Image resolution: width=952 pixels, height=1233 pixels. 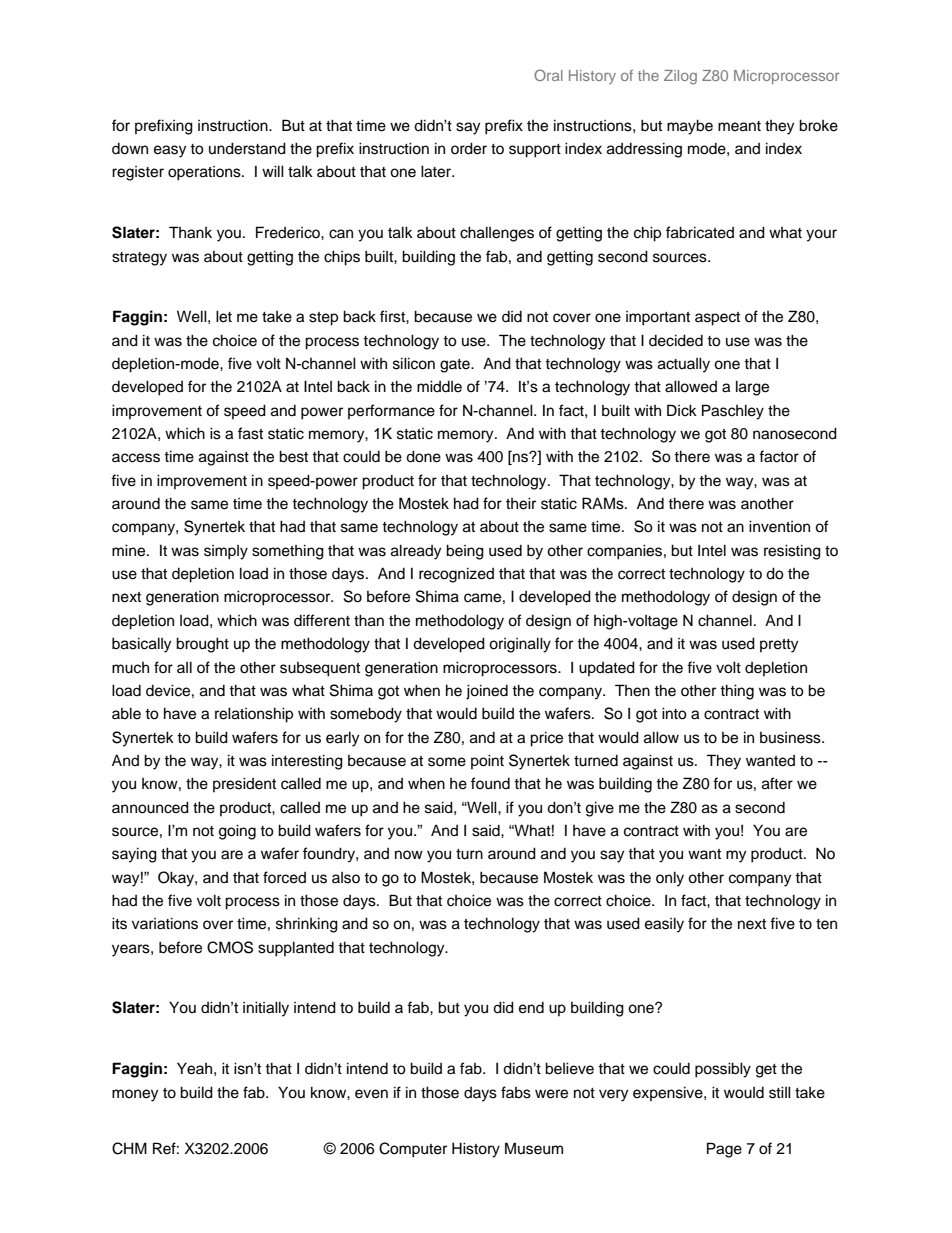 I want to click on also, so click(x=346, y=878).
